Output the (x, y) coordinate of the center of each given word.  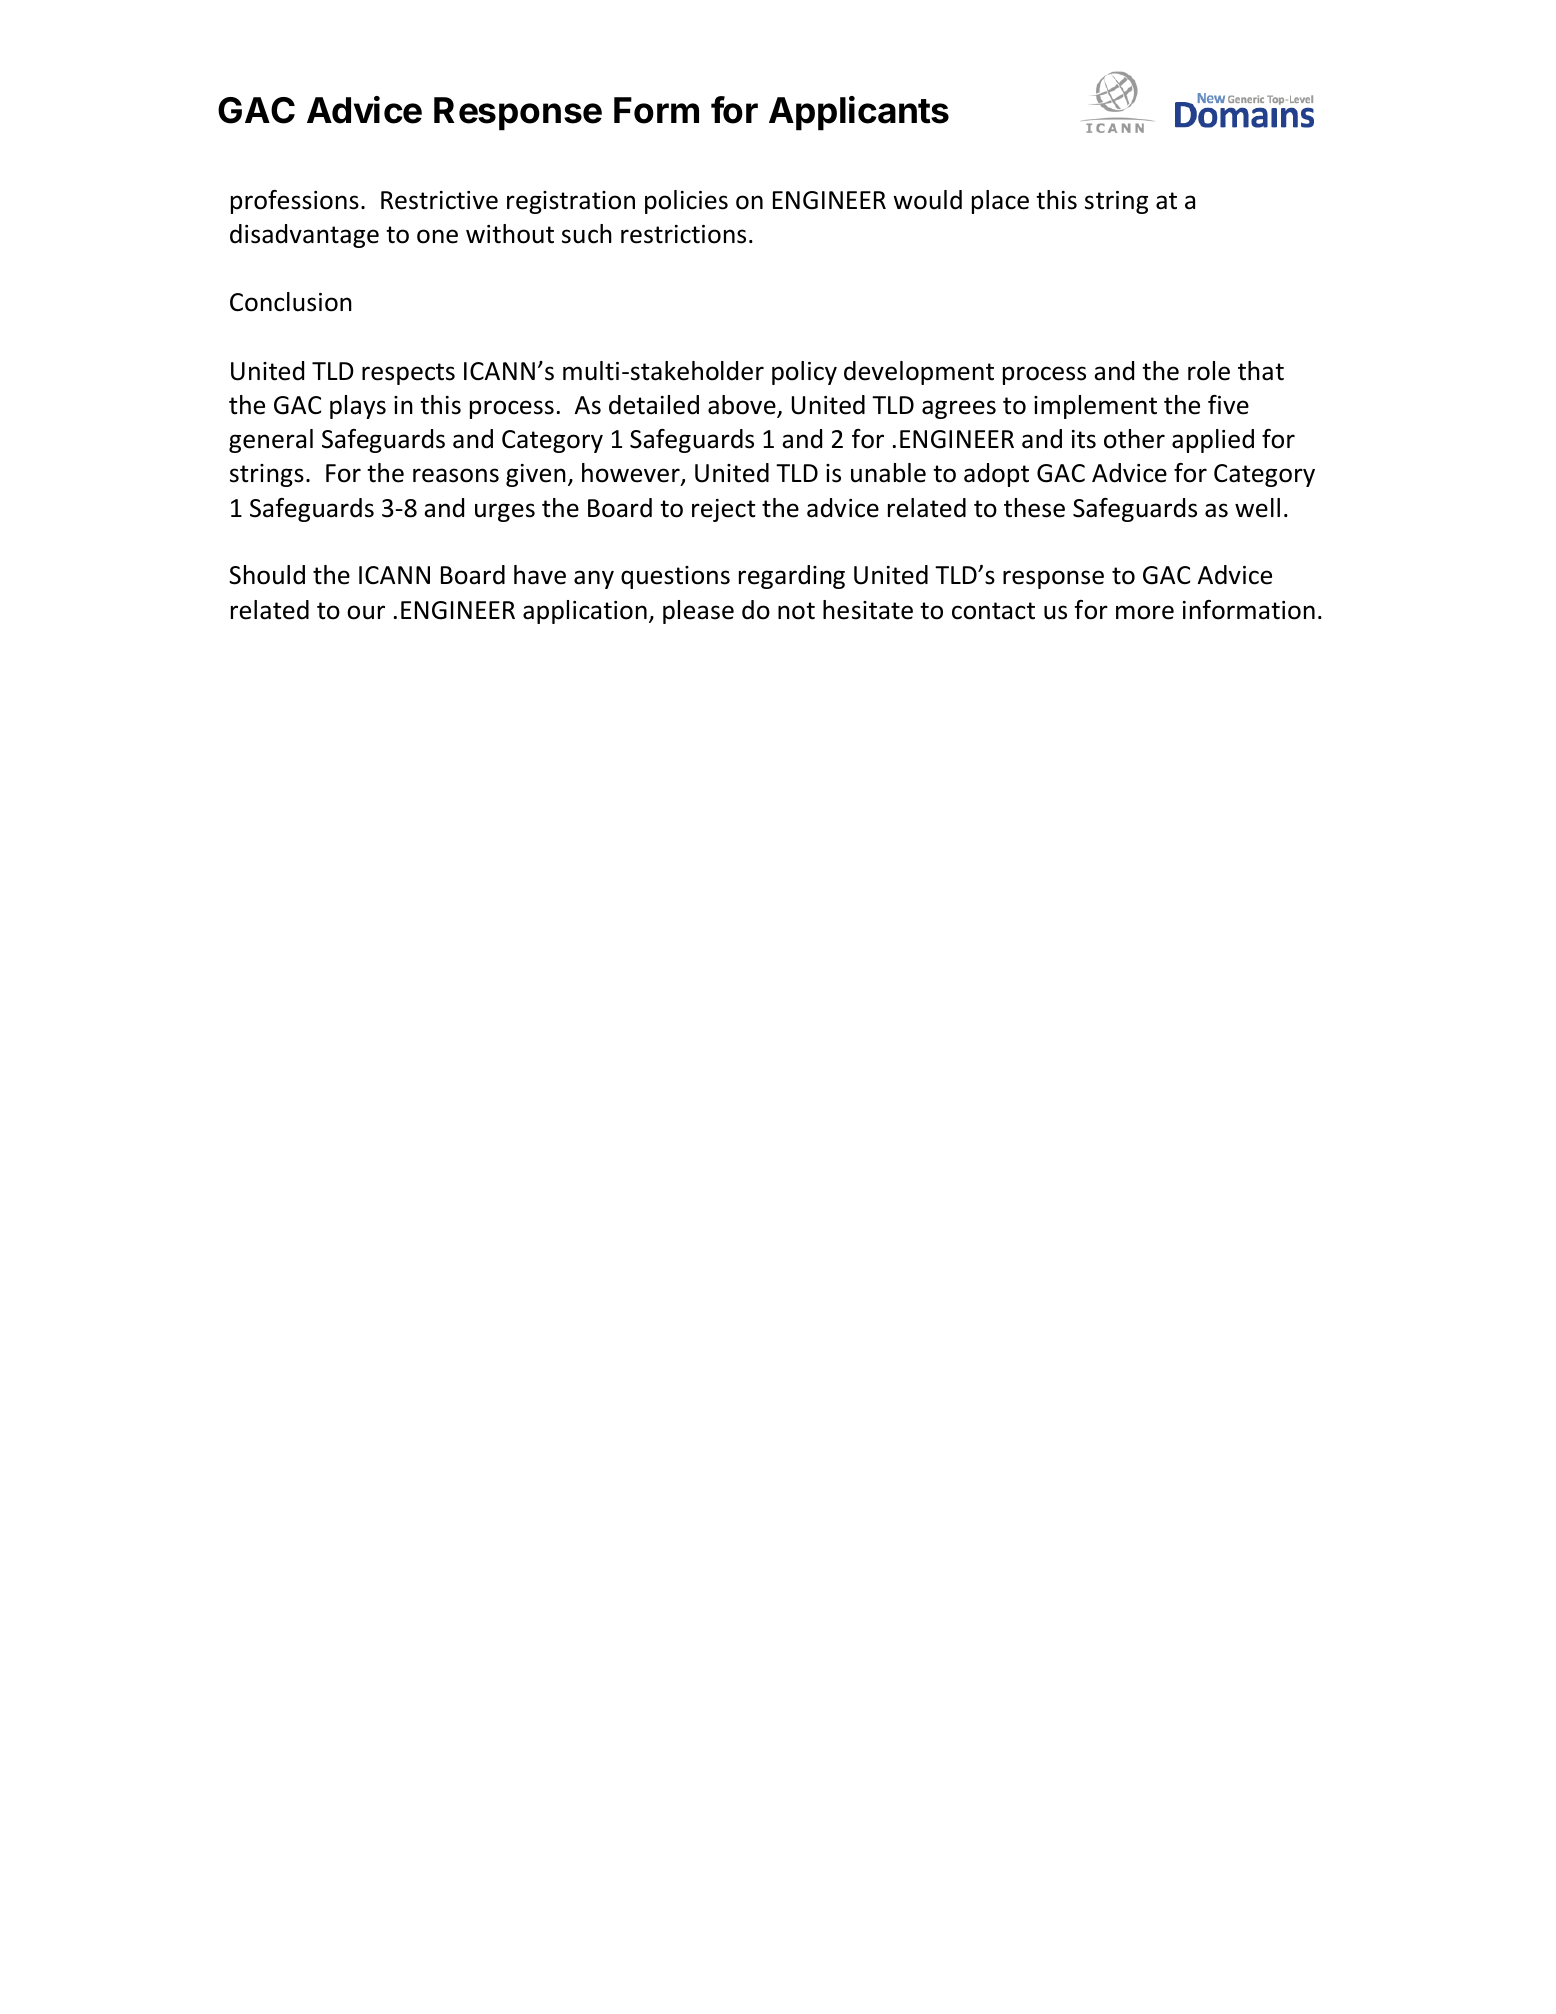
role (1209, 371)
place (1000, 202)
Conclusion (291, 302)
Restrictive (439, 200)
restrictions (683, 234)
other (1134, 439)
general (271, 441)
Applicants (859, 113)
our (366, 612)
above (743, 406)
